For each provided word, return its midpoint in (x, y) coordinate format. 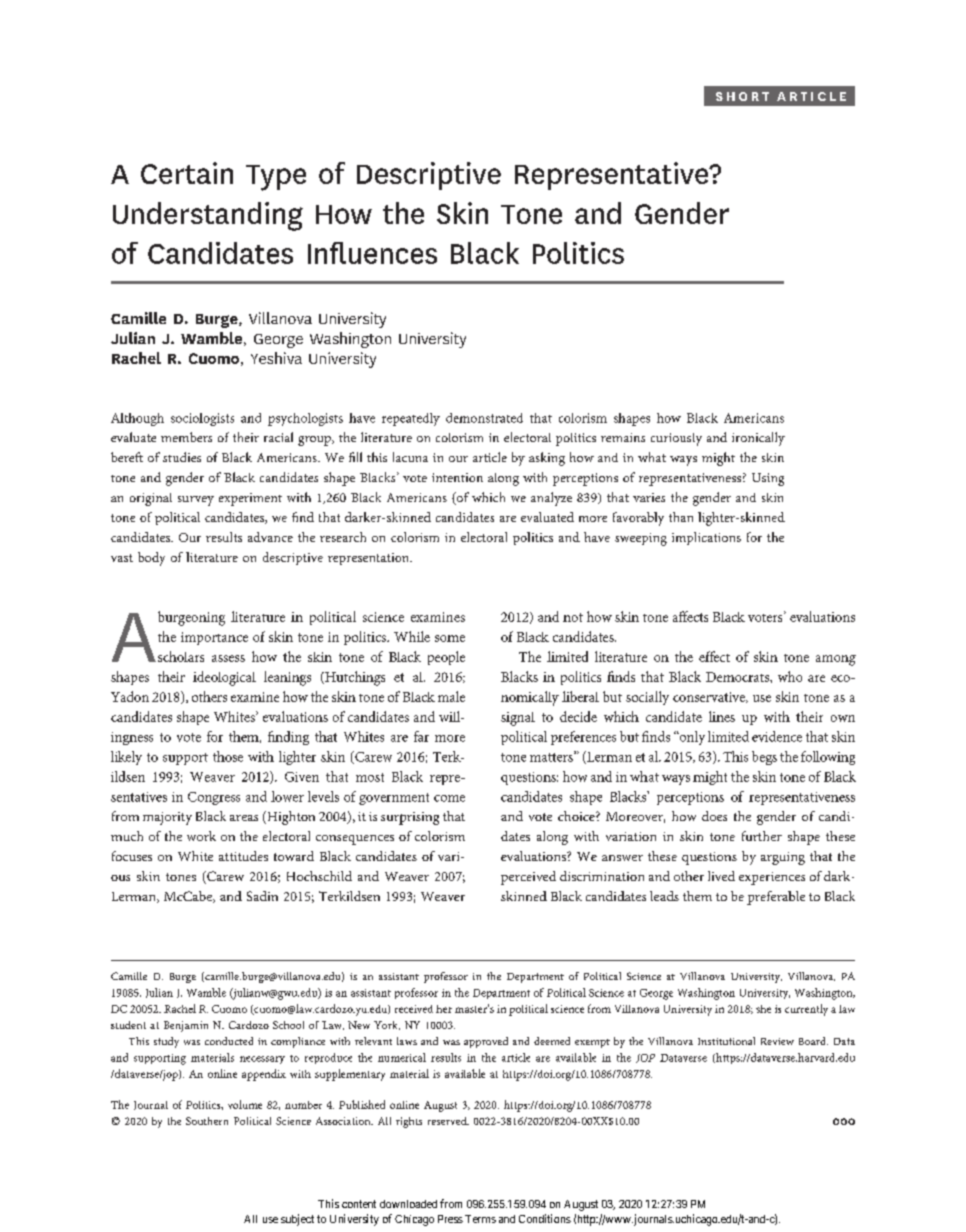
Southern (207, 1121)
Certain (187, 173)
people (446, 658)
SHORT (742, 96)
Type (276, 178)
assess (228, 658)
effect (714, 656)
